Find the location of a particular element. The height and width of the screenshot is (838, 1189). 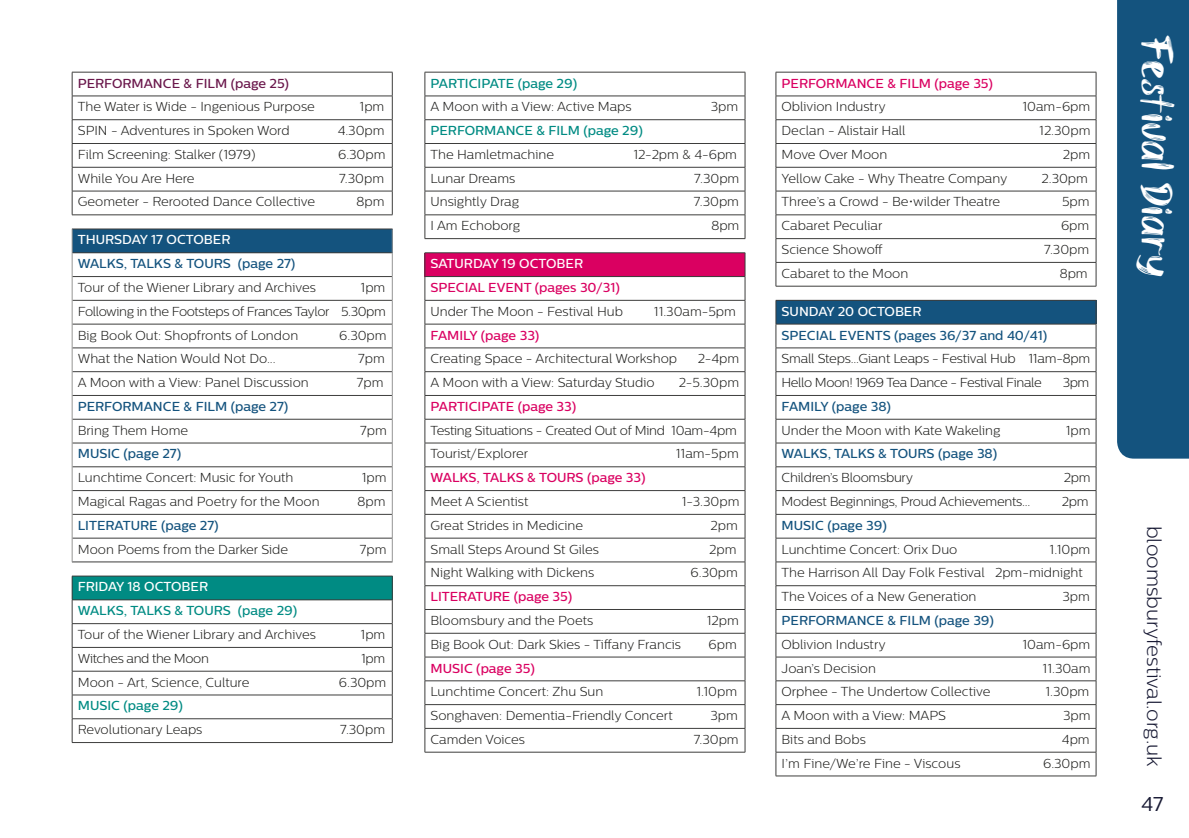

Camden is located at coordinates (456, 739).
